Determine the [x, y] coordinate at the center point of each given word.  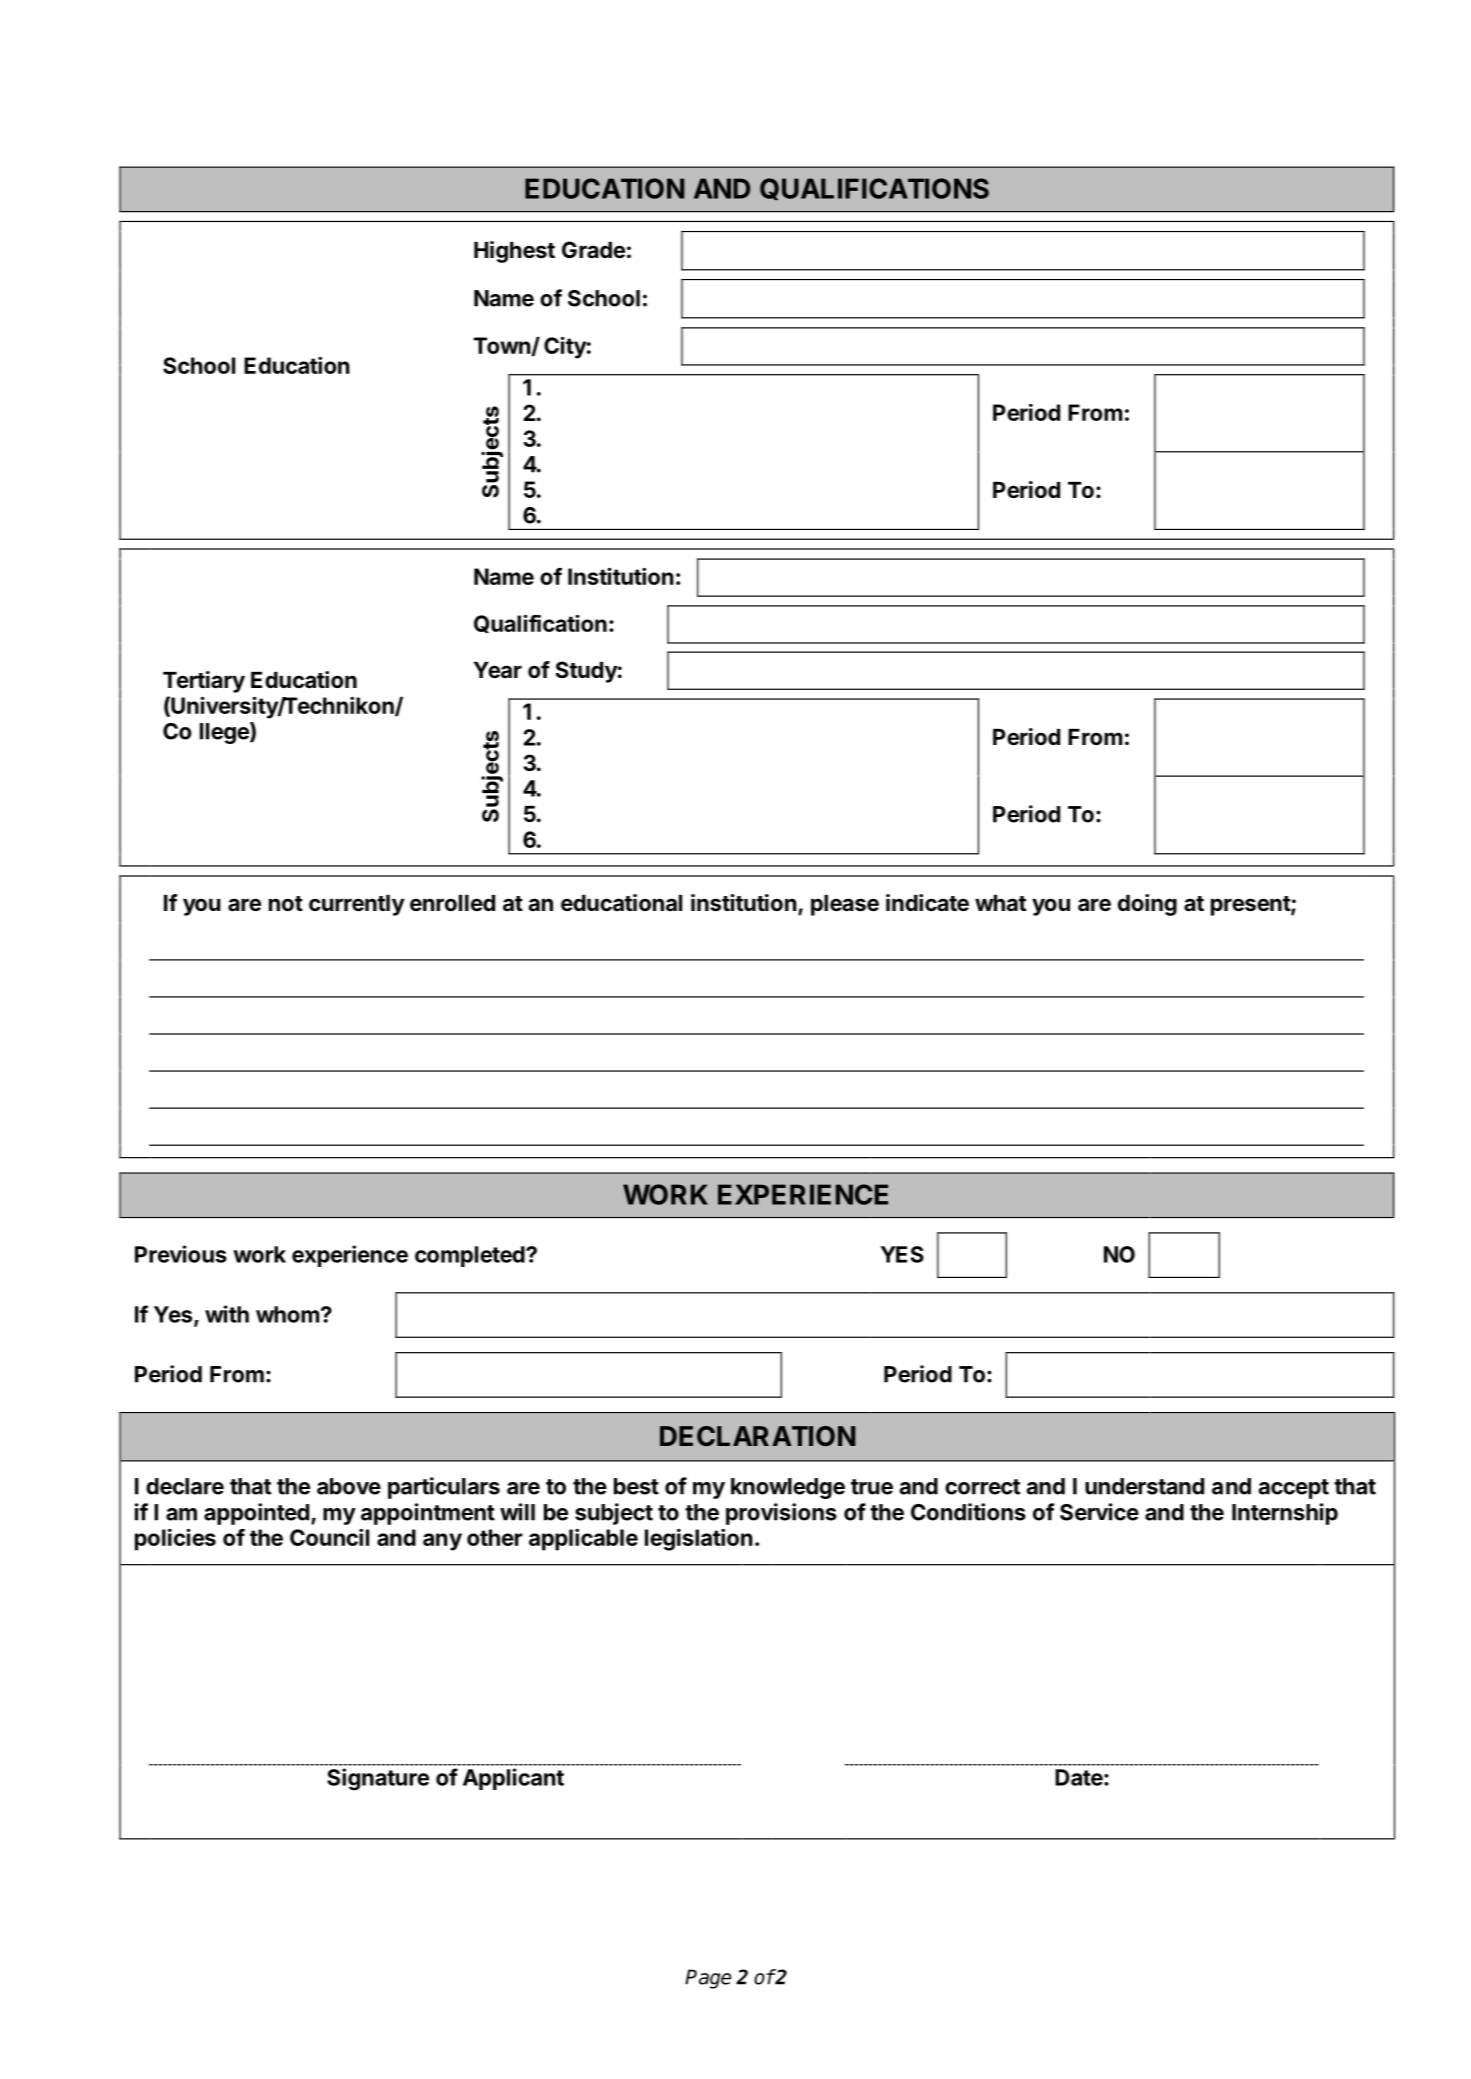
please [845, 905]
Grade [593, 250]
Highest [514, 252]
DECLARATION [757, 1436]
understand [1144, 1486]
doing [1147, 905]
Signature [378, 1779]
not [286, 903]
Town [503, 346]
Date [1079, 1777]
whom [287, 1314]
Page [708, 1979]
